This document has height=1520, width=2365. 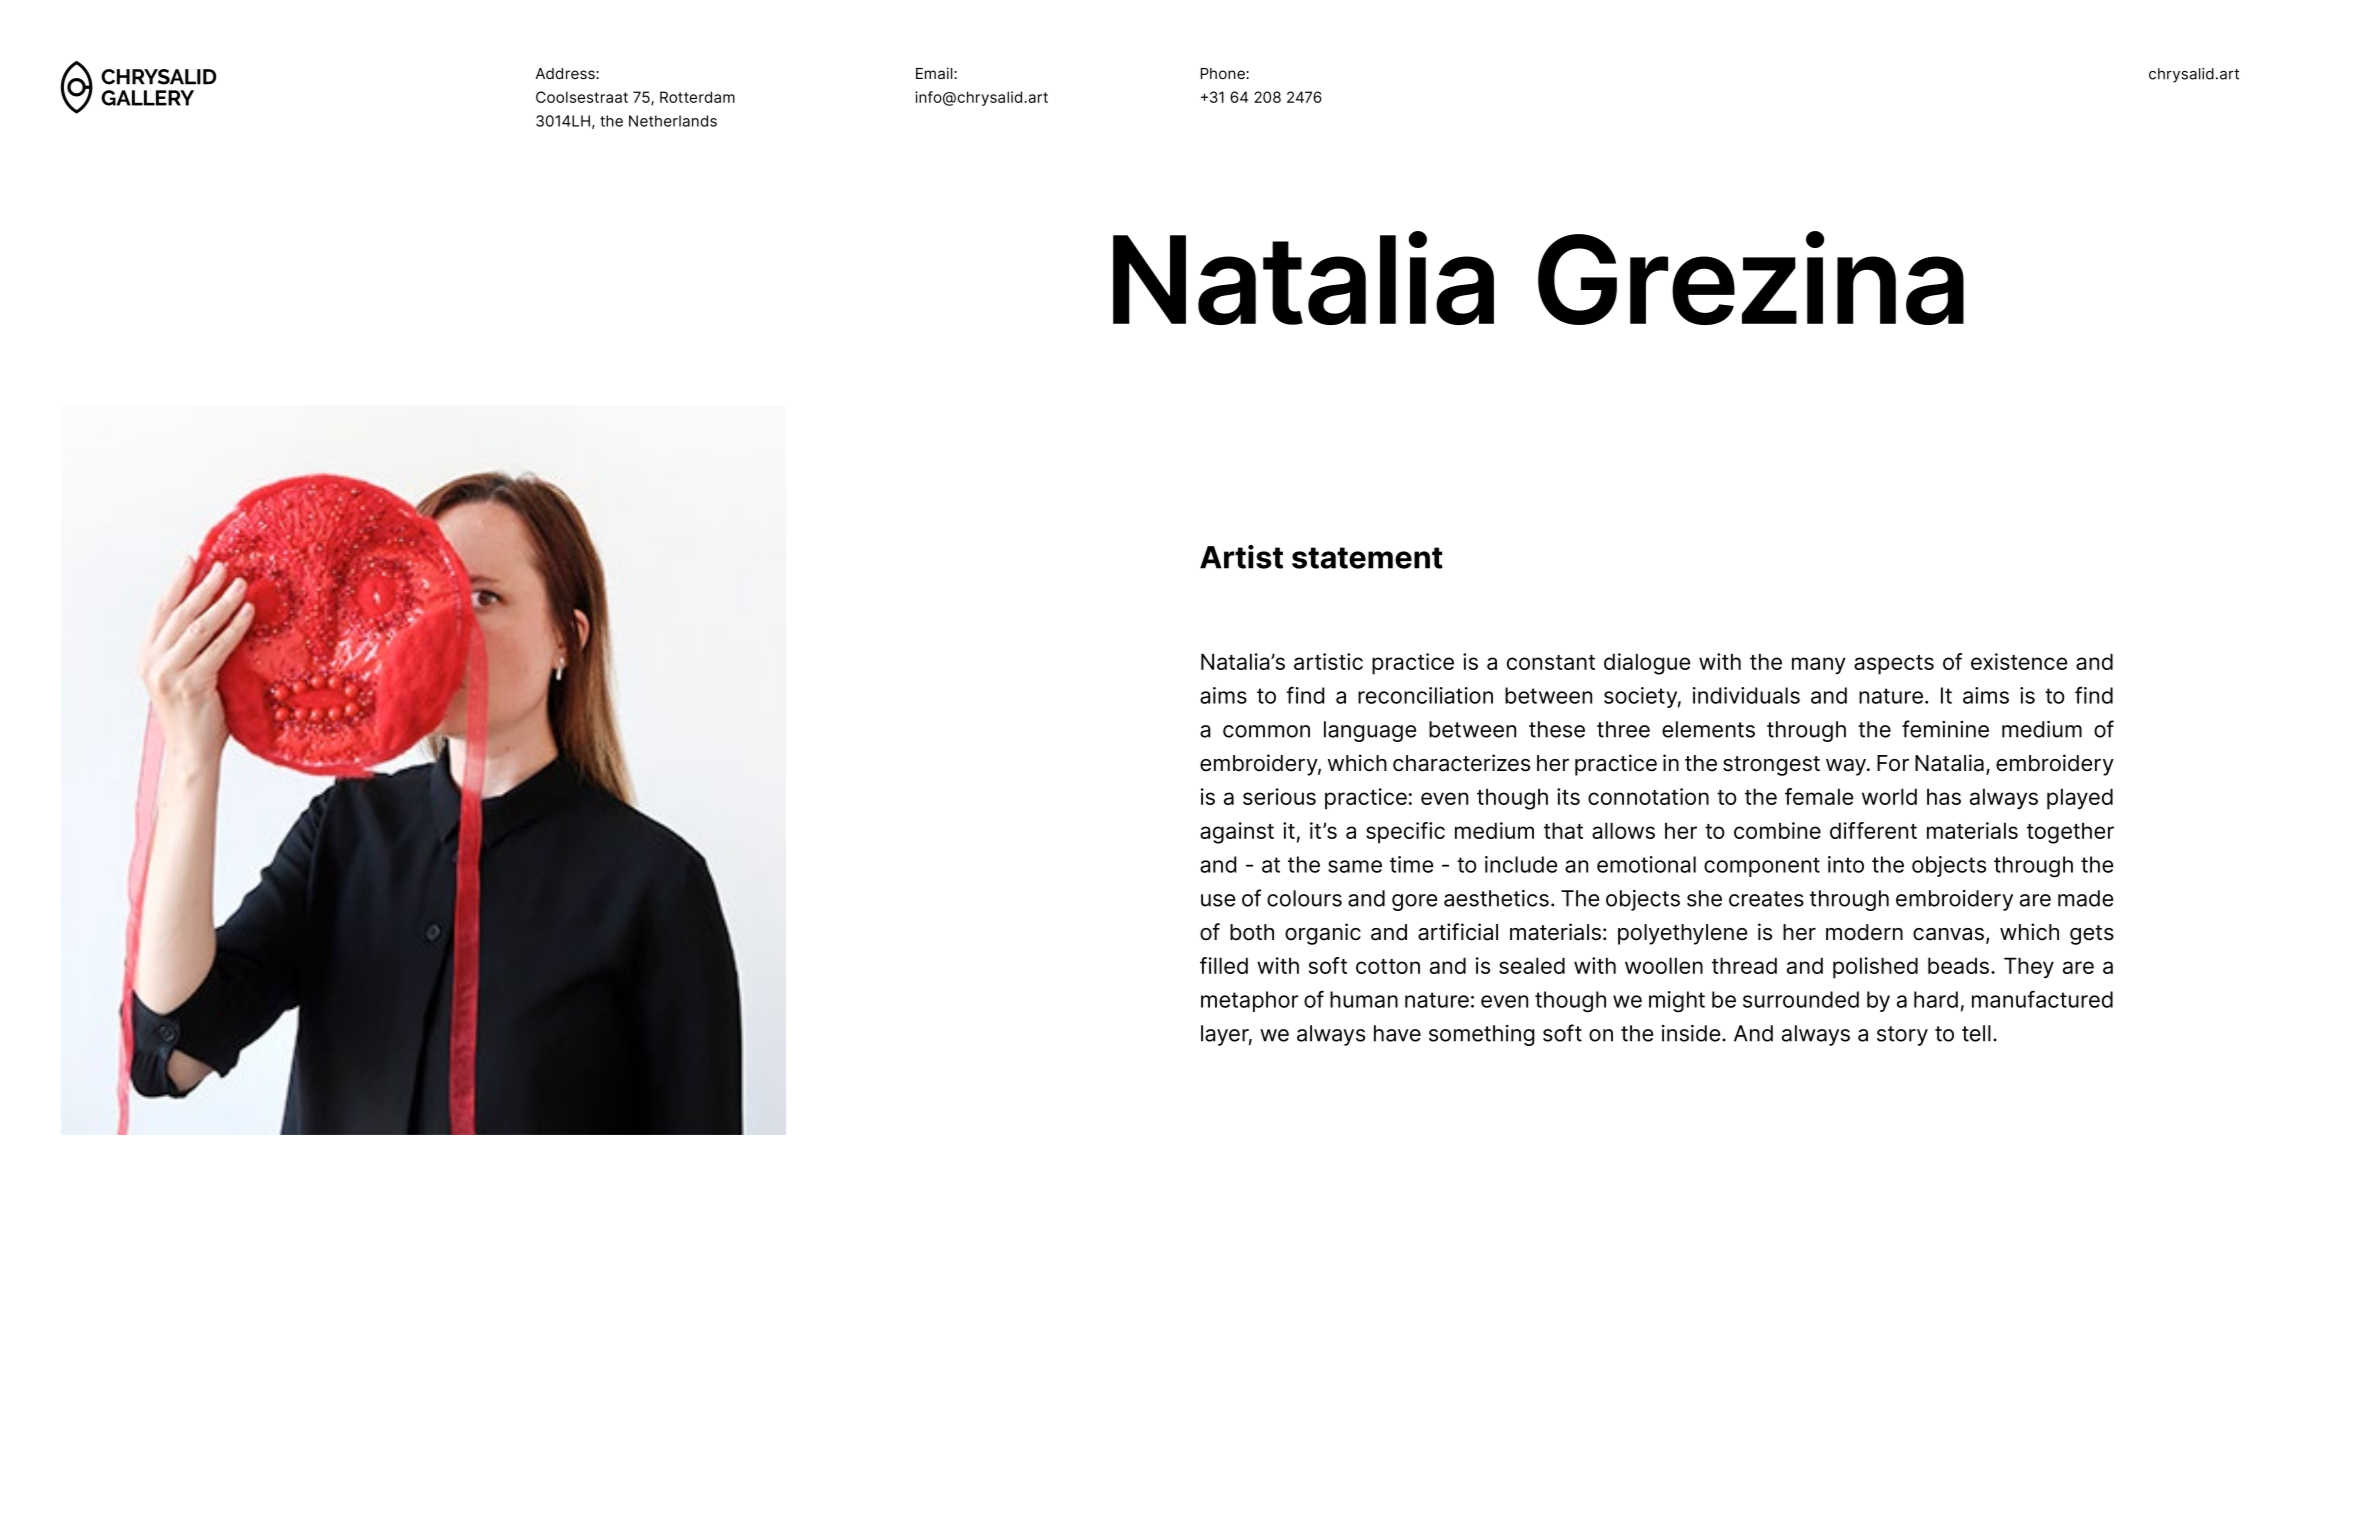 What do you see at coordinates (1224, 965) in the document?
I see `filled` at bounding box center [1224, 965].
